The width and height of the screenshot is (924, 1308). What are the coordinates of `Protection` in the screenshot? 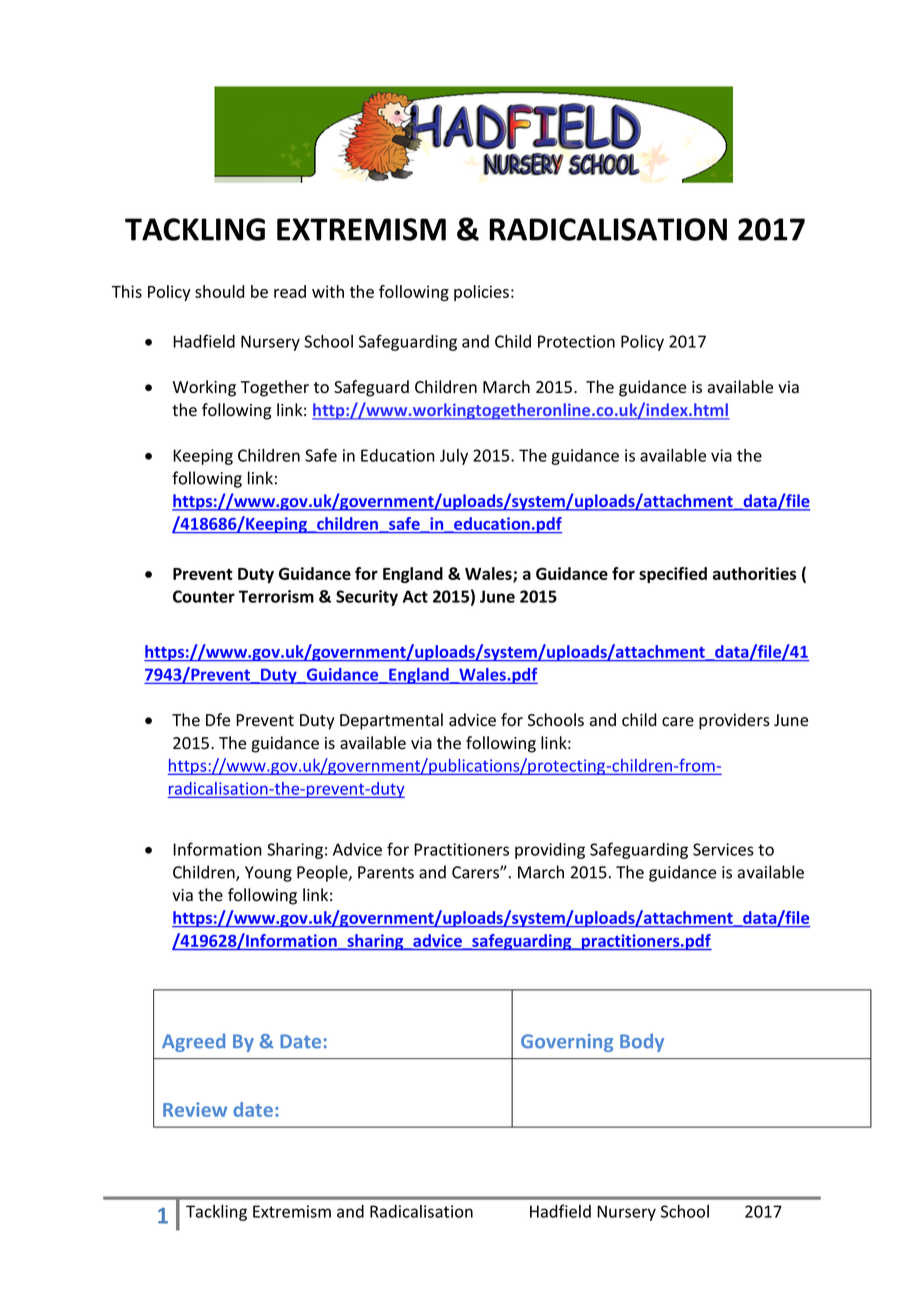 It's located at (576, 341).
